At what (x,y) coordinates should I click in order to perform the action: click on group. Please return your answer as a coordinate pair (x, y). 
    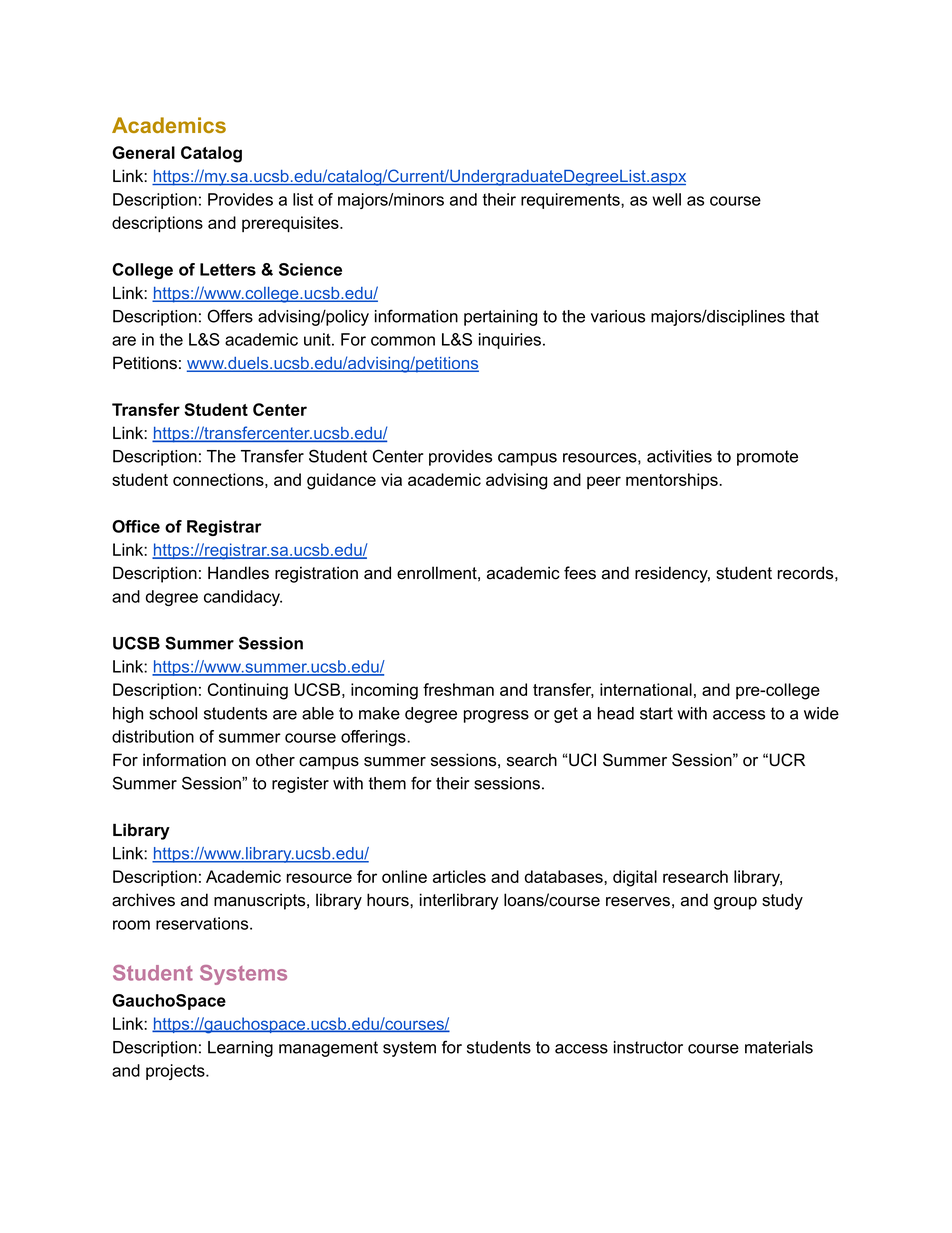
    Looking at the image, I should click on (735, 903).
